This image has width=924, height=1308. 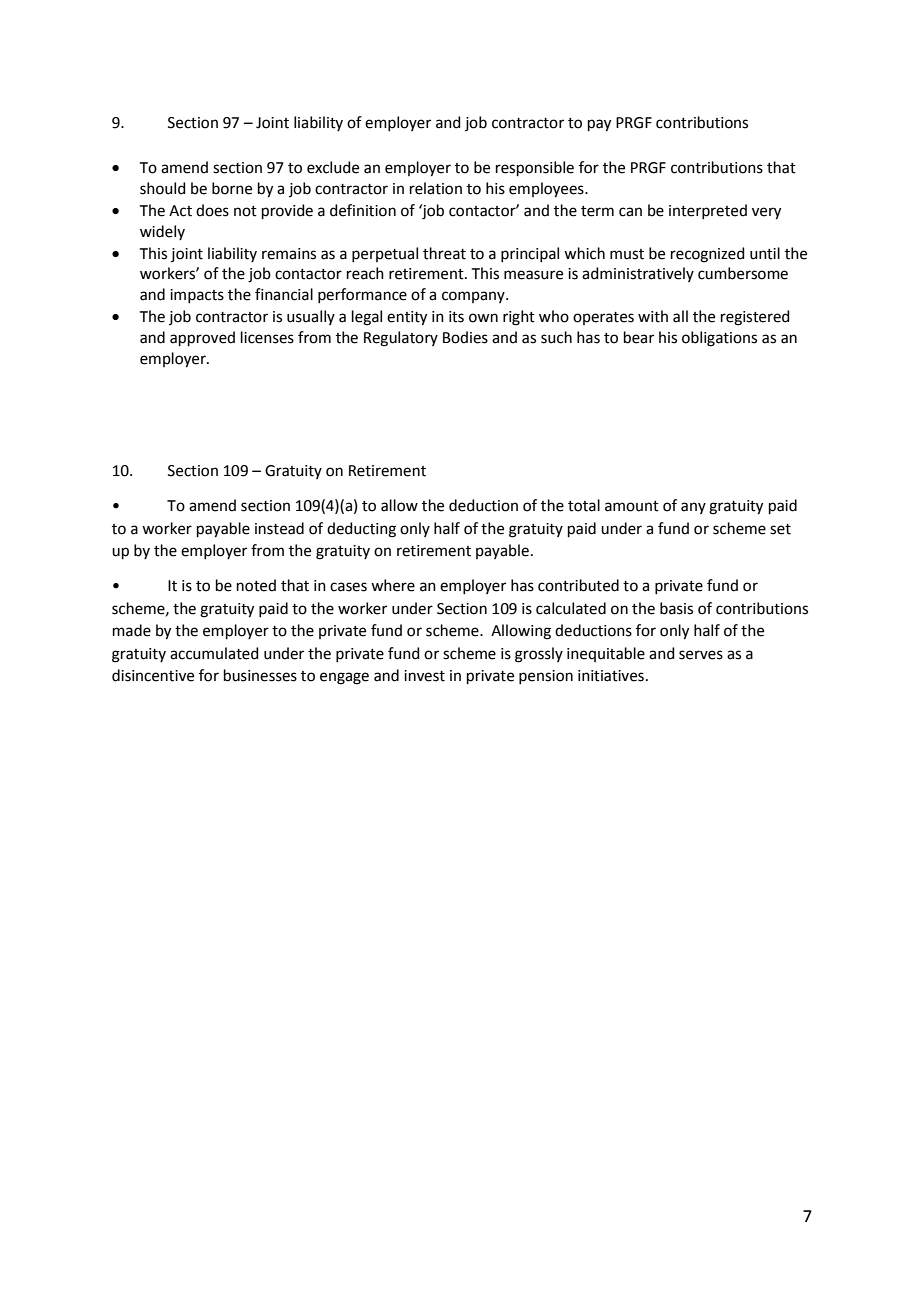 What do you see at coordinates (202, 338) in the image?
I see `approved` at bounding box center [202, 338].
